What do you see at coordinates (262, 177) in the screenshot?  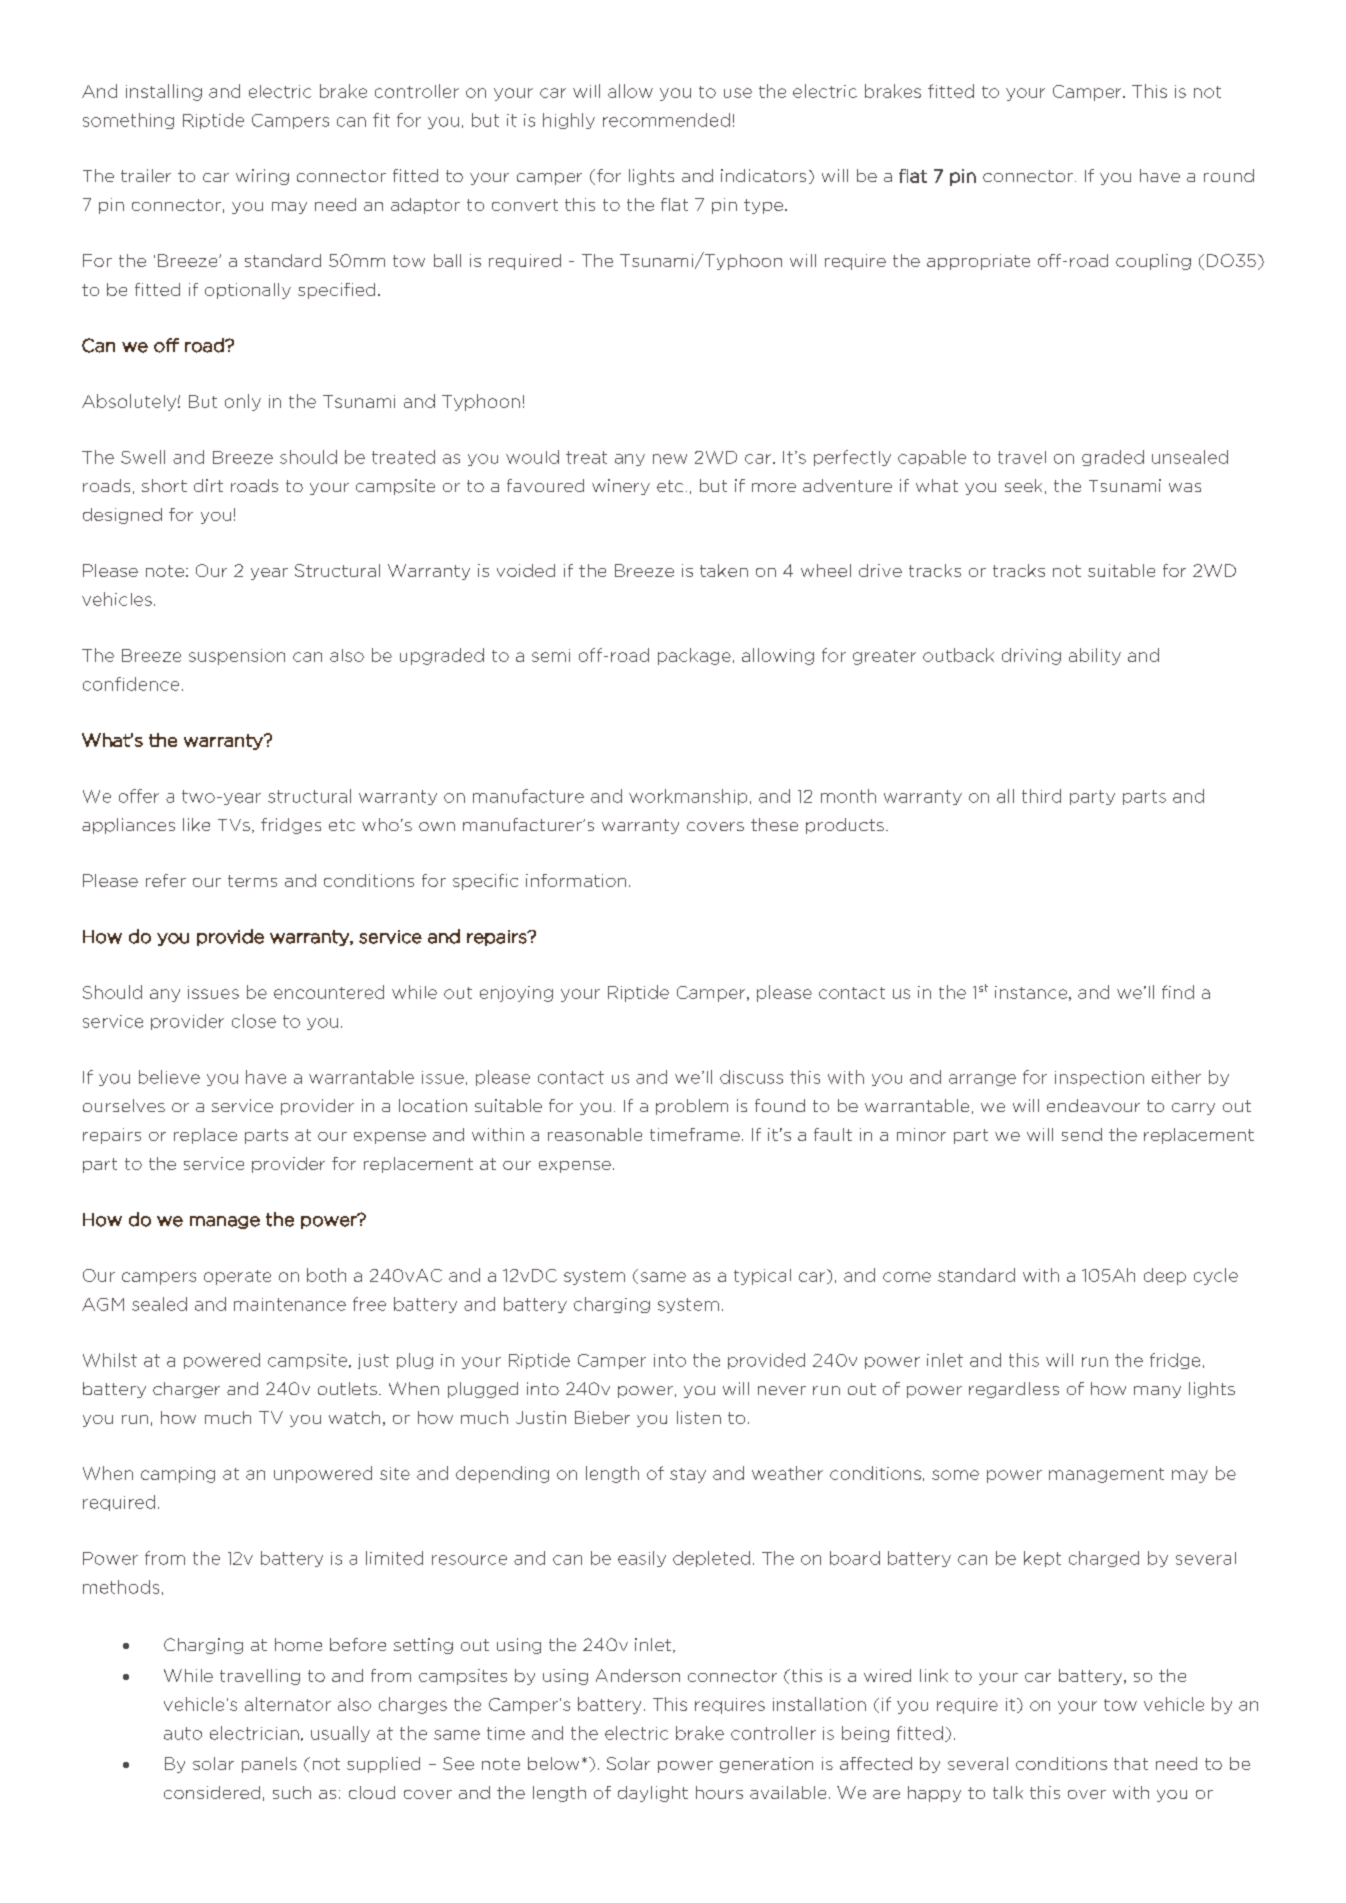 I see `wiring` at bounding box center [262, 177].
